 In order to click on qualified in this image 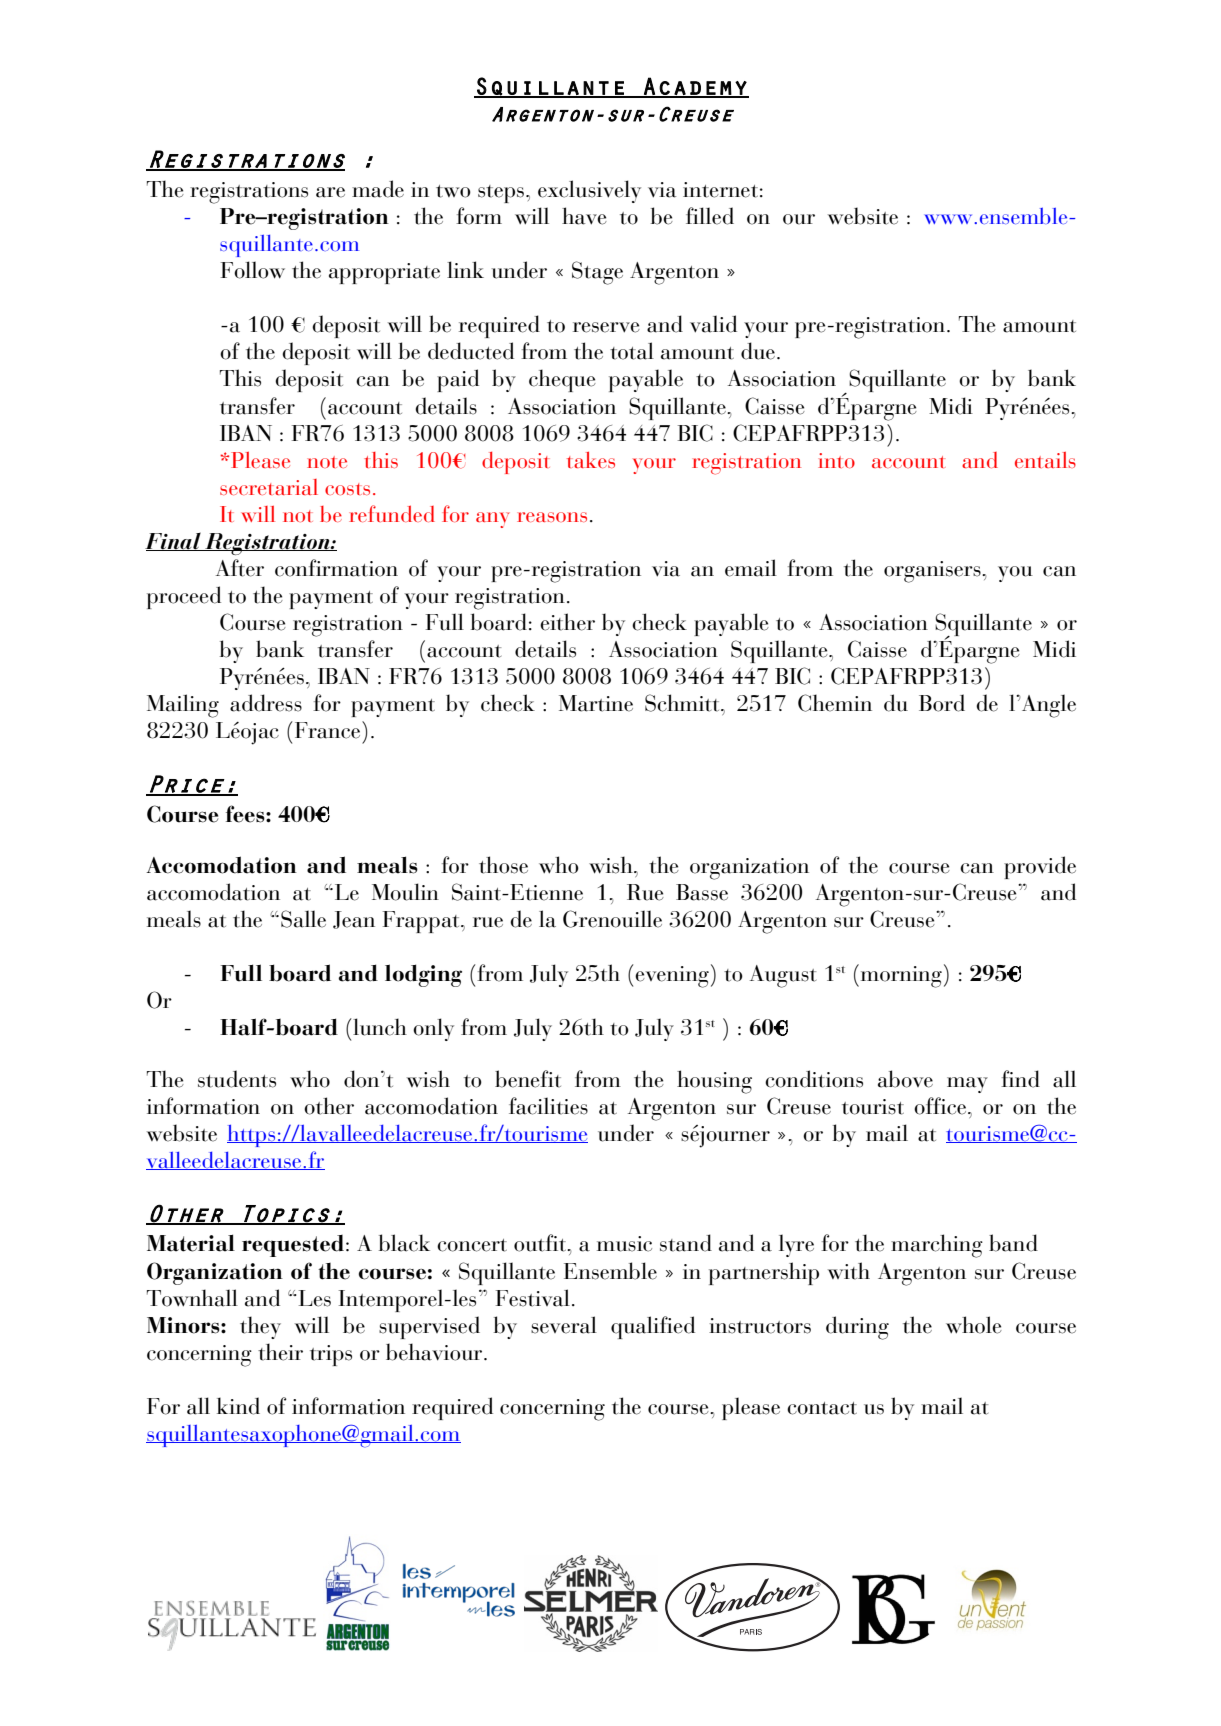, I will do `click(653, 1327)`.
